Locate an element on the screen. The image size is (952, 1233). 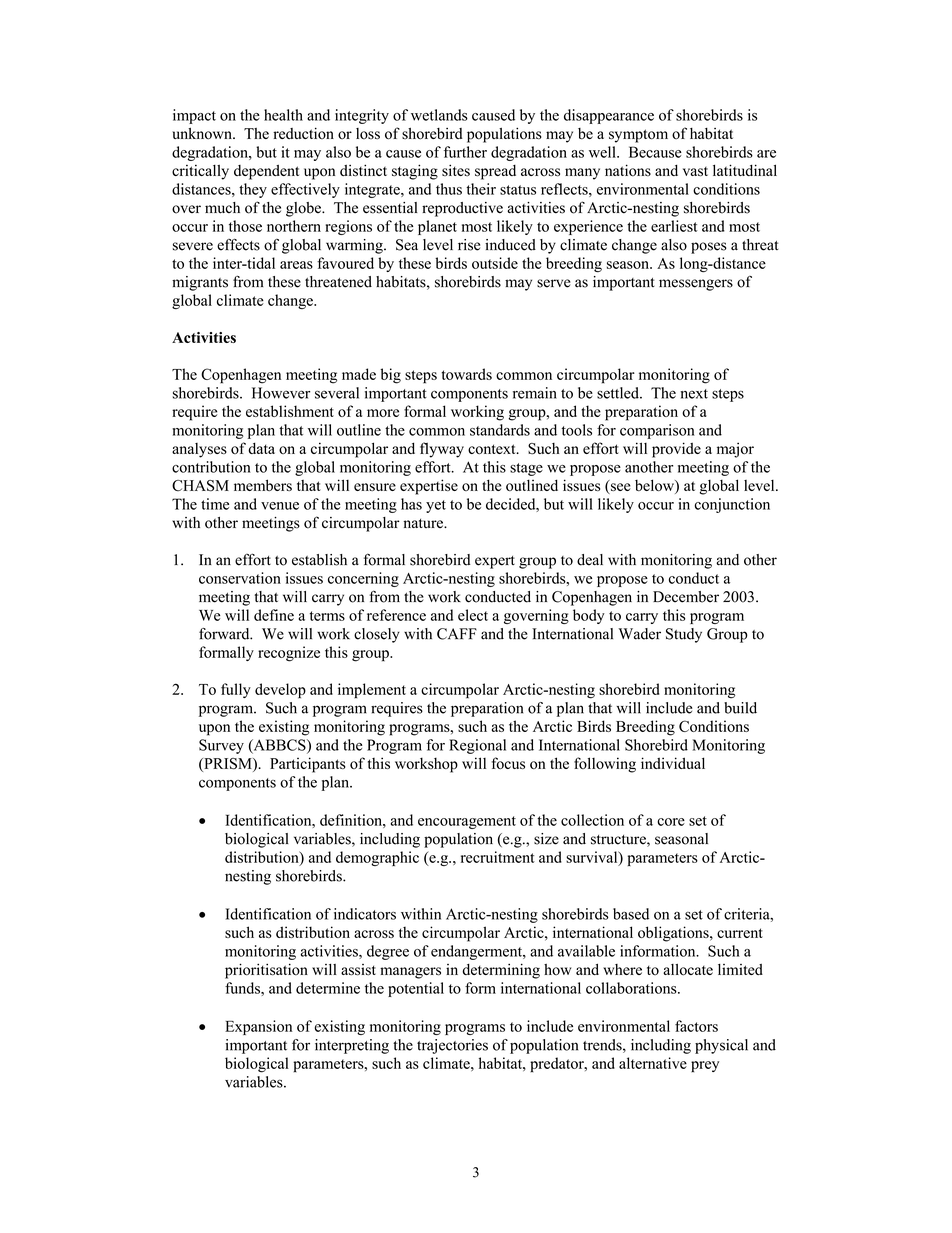
Regional is located at coordinates (477, 746).
